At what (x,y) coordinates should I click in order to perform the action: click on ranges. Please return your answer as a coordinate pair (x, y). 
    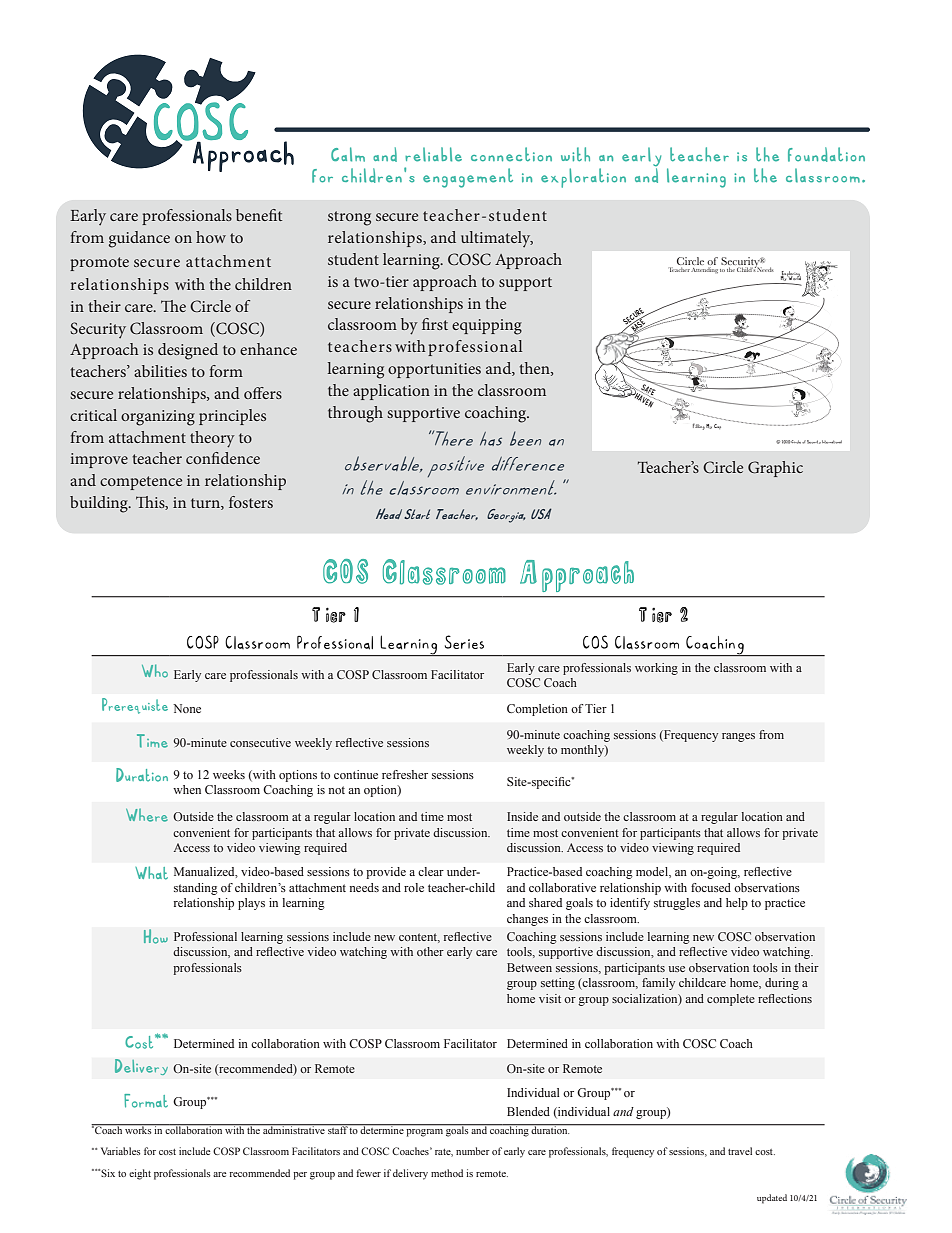
    Looking at the image, I should click on (738, 737).
